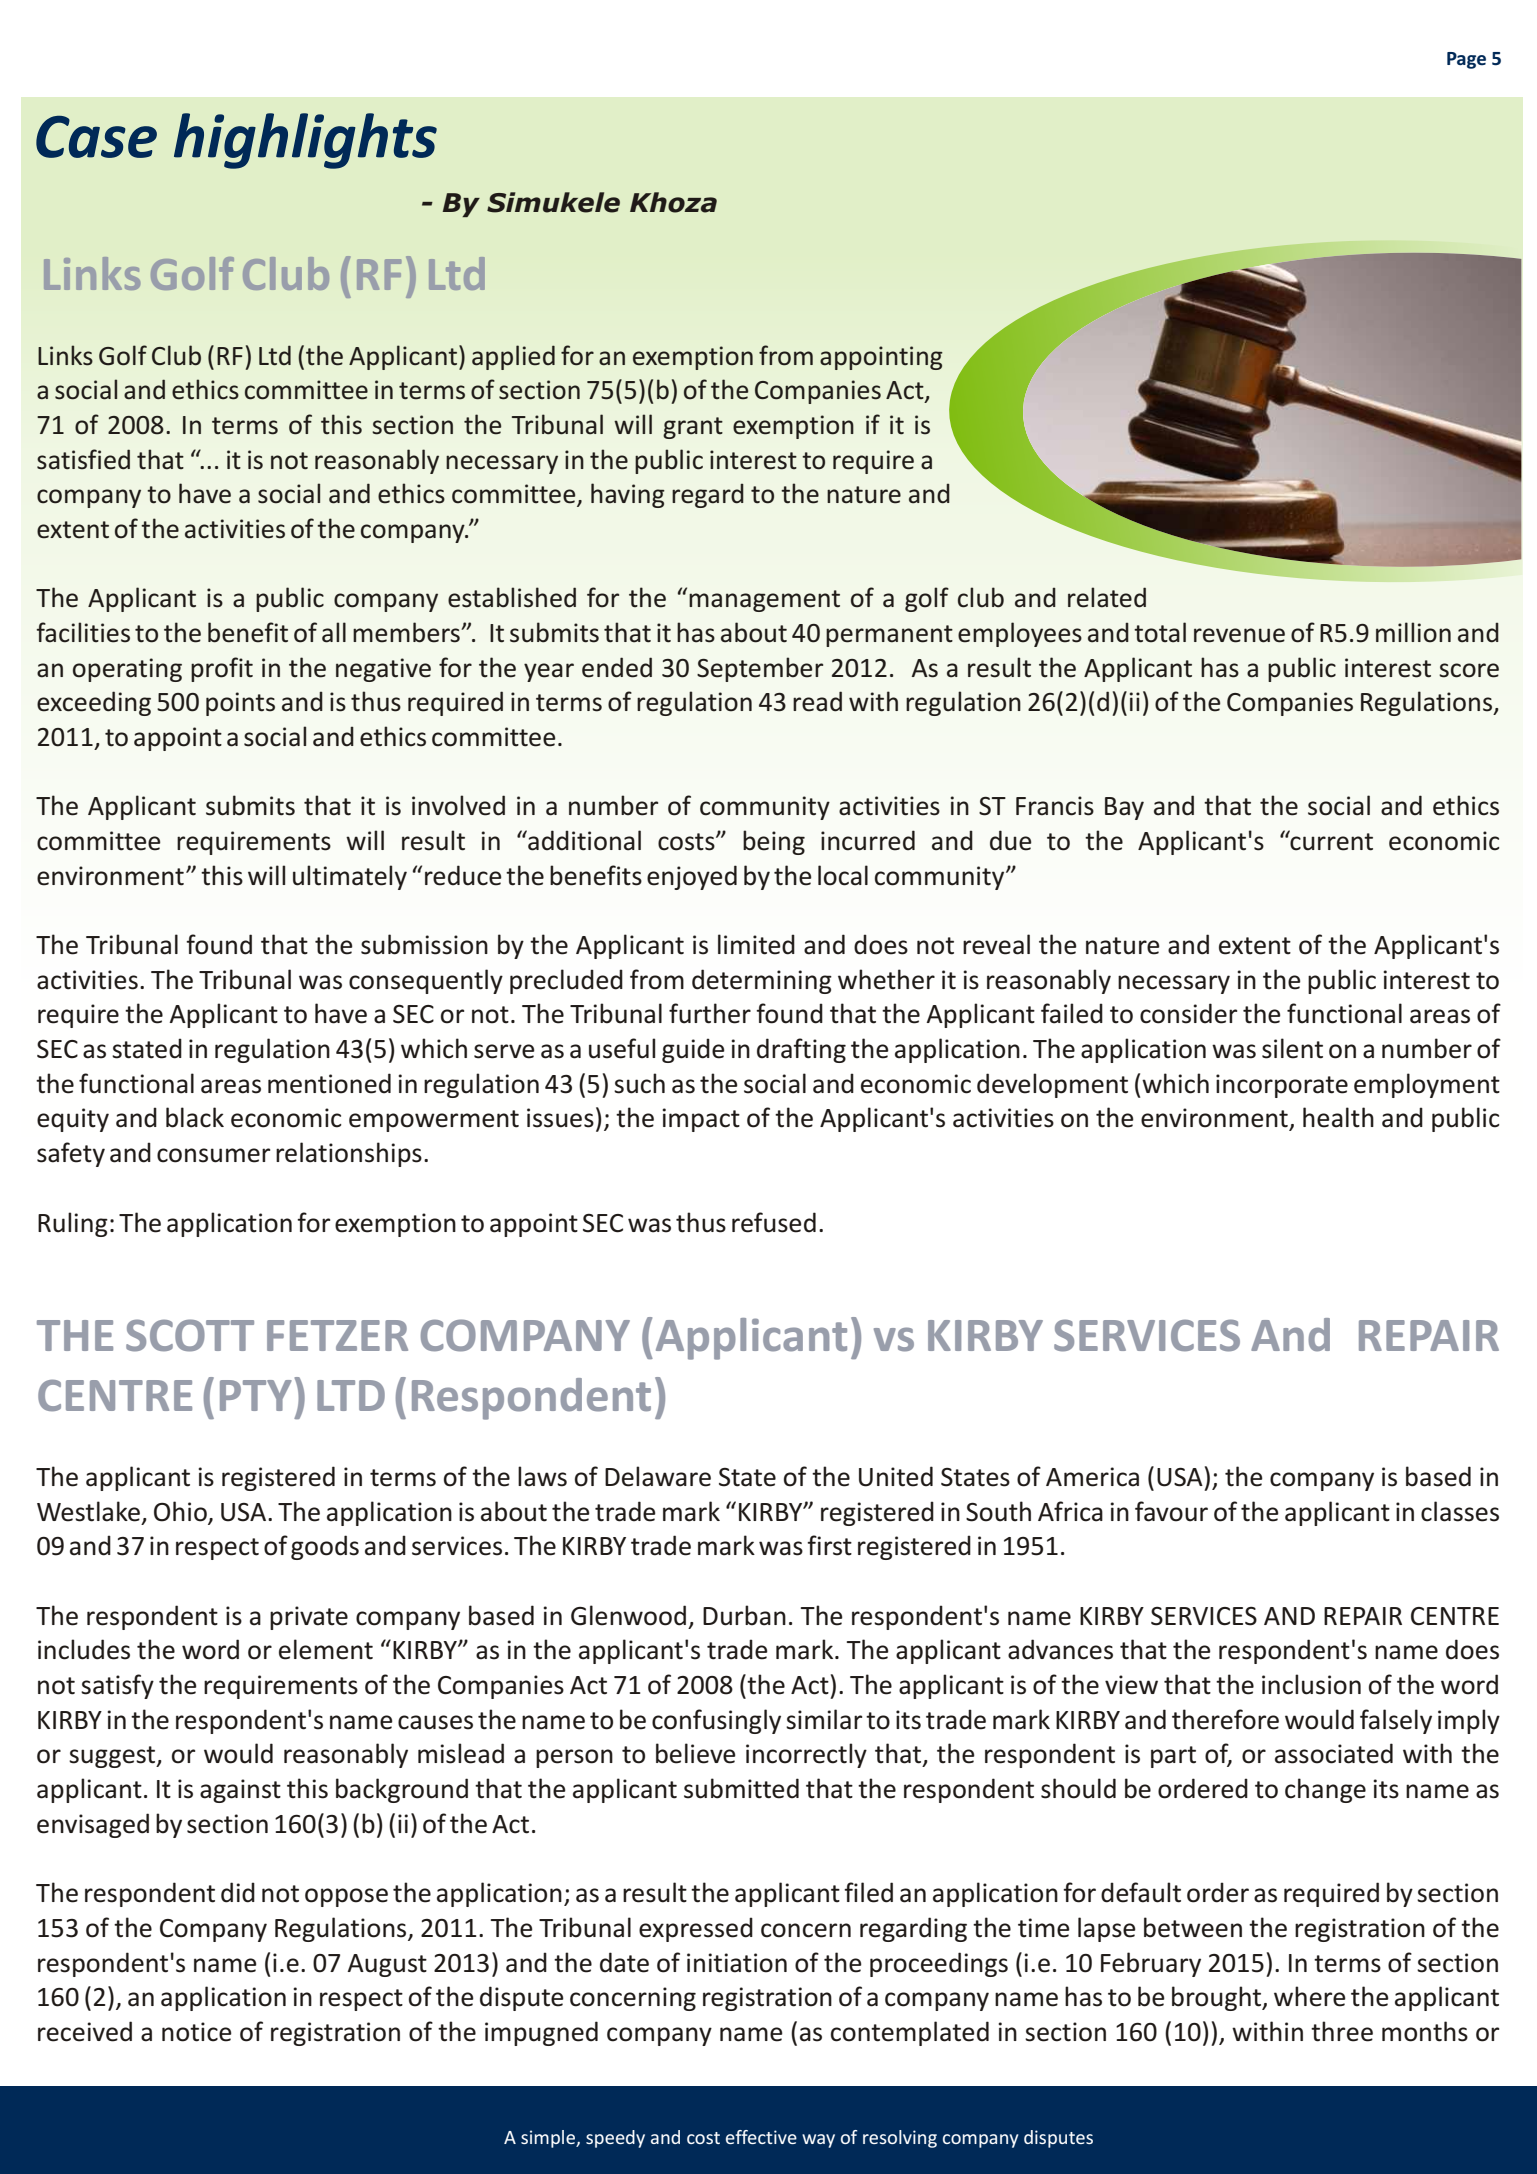 The image size is (1537, 2174). What do you see at coordinates (195, 1117) in the image?
I see `black` at bounding box center [195, 1117].
